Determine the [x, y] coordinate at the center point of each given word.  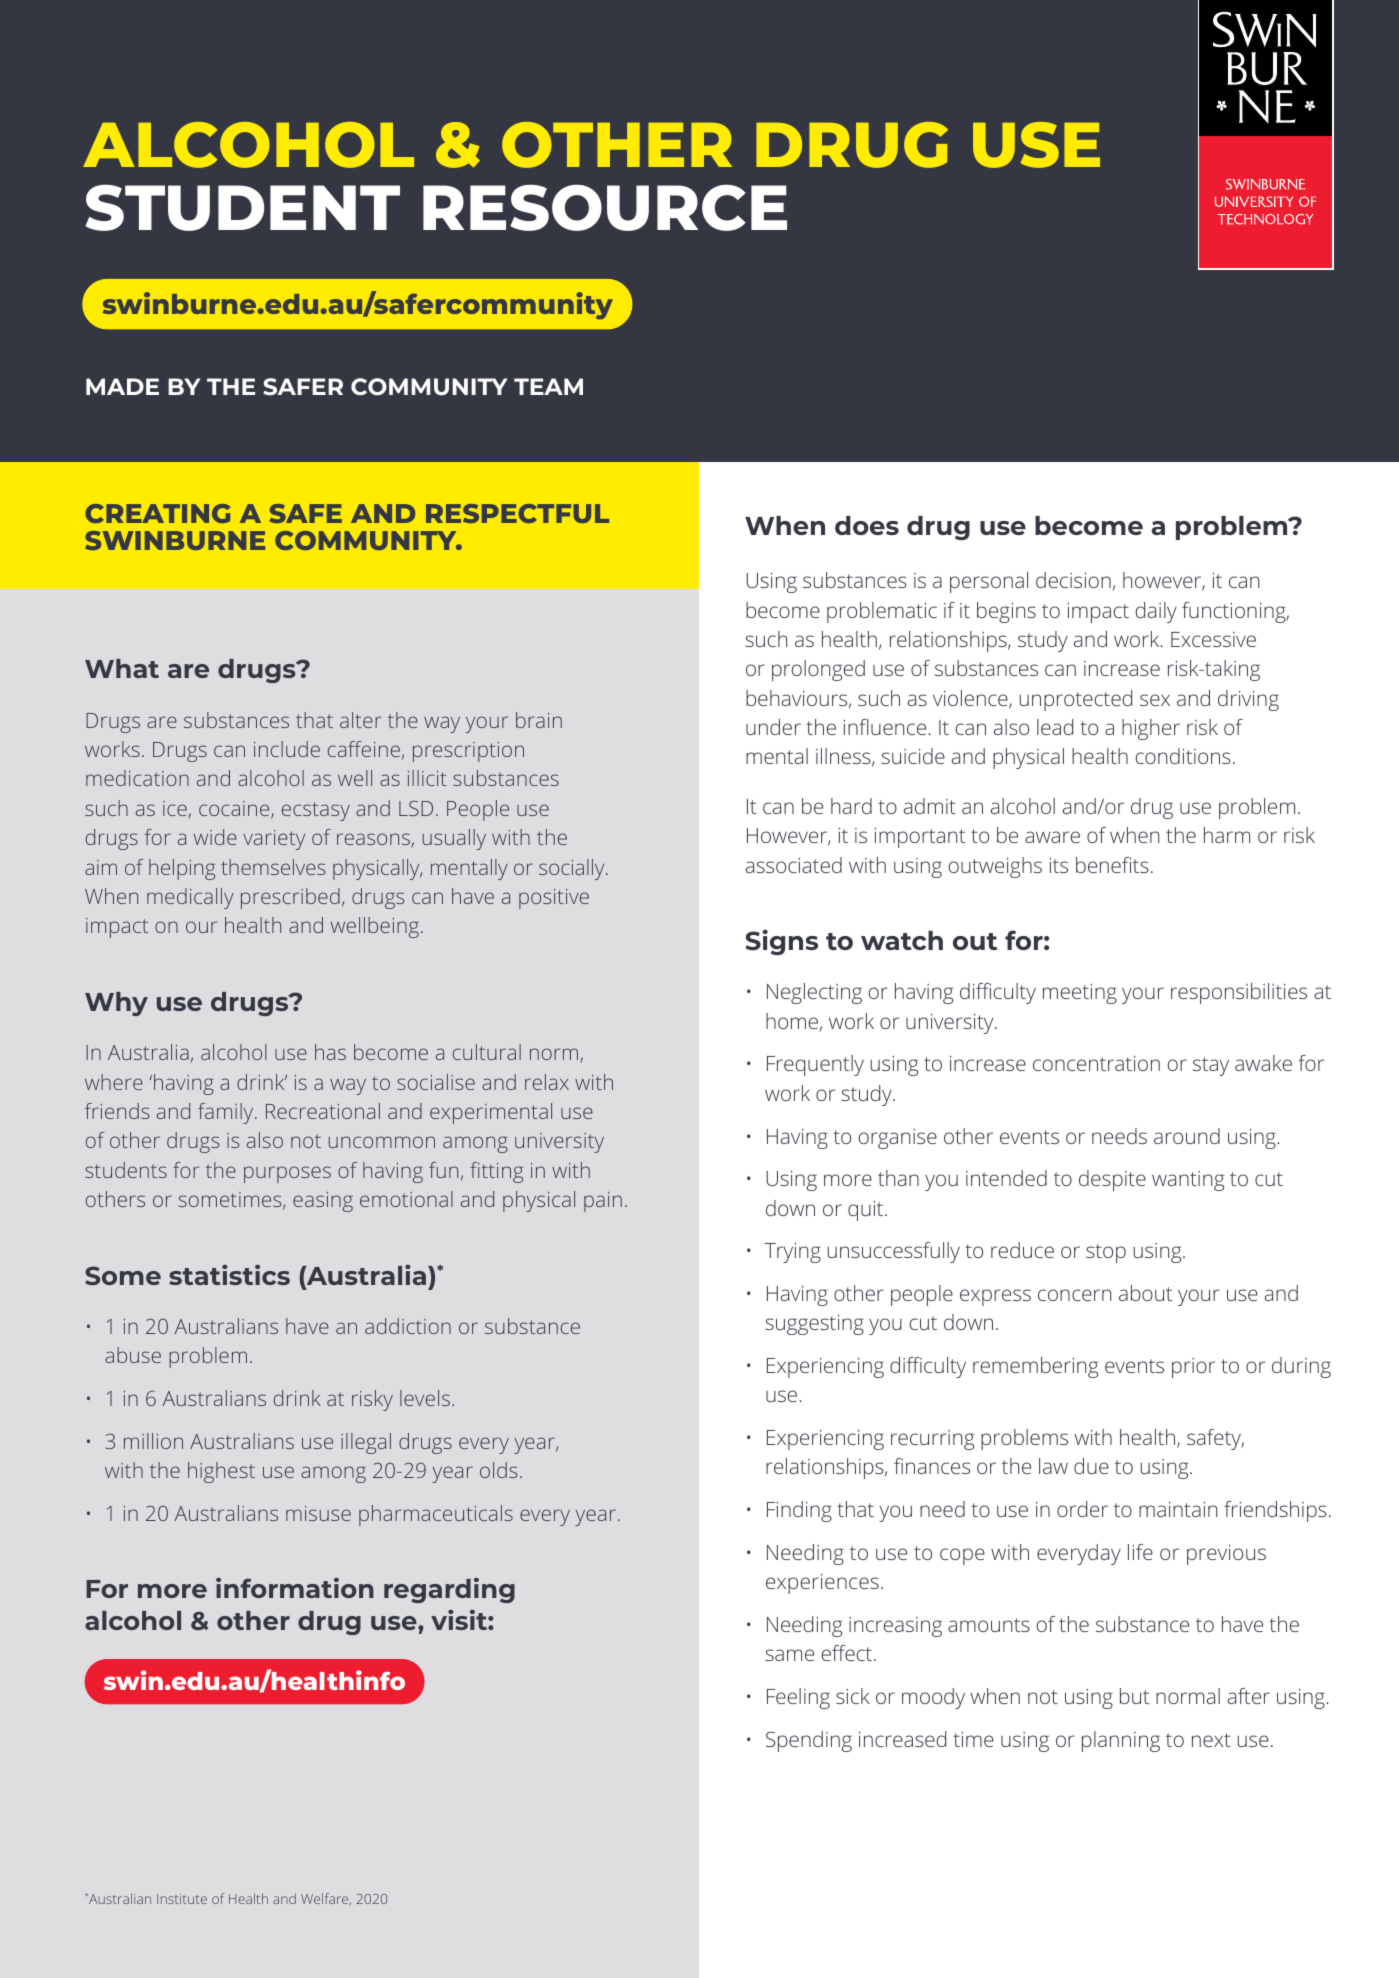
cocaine [235, 810]
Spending [809, 1741]
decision [1073, 580]
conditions [1183, 756]
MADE [122, 386]
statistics [229, 1274]
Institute [182, 1899]
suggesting [815, 1325]
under [773, 727]
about [1145, 1293]
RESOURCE [605, 207]
